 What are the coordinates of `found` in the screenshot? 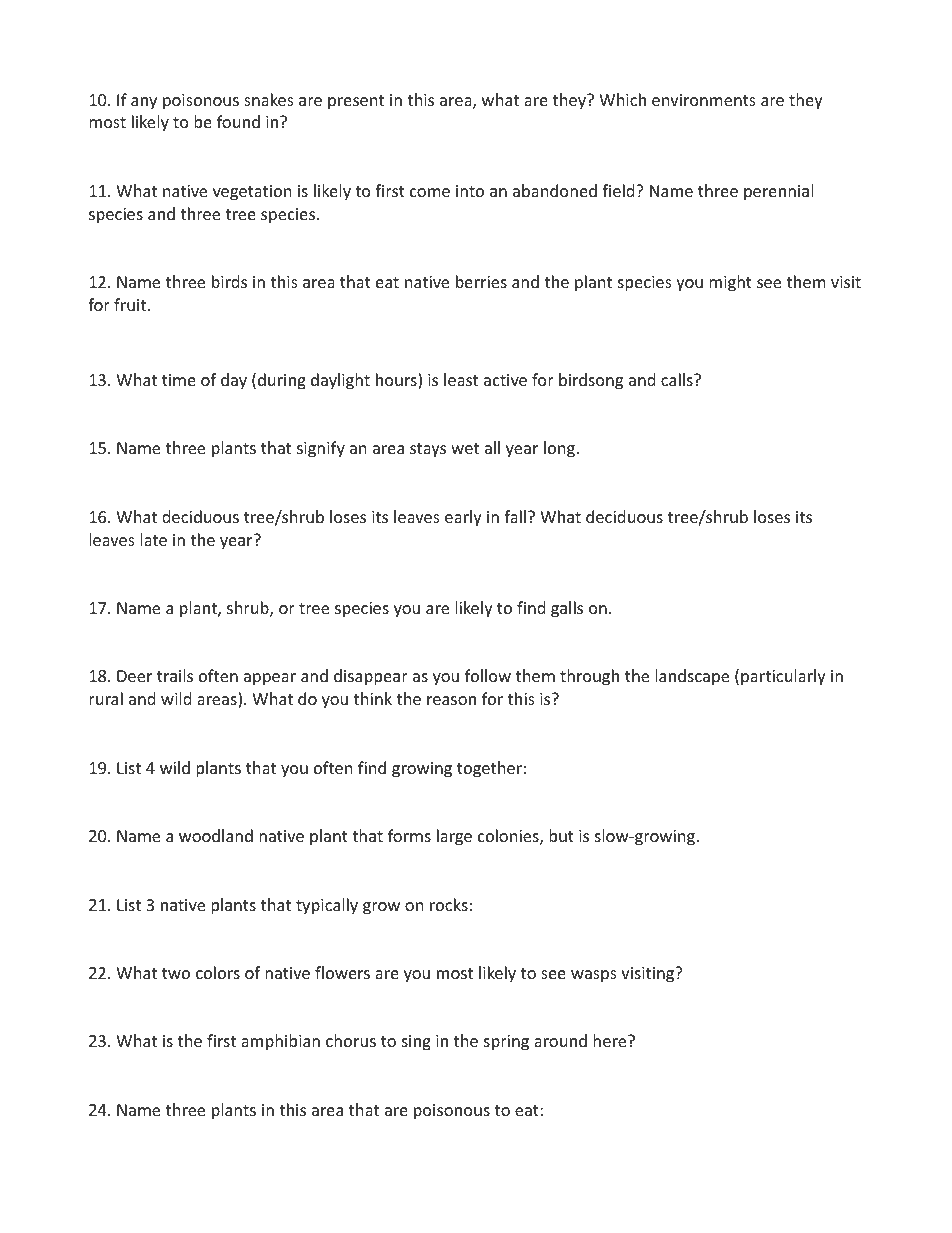 It's located at (238, 121).
